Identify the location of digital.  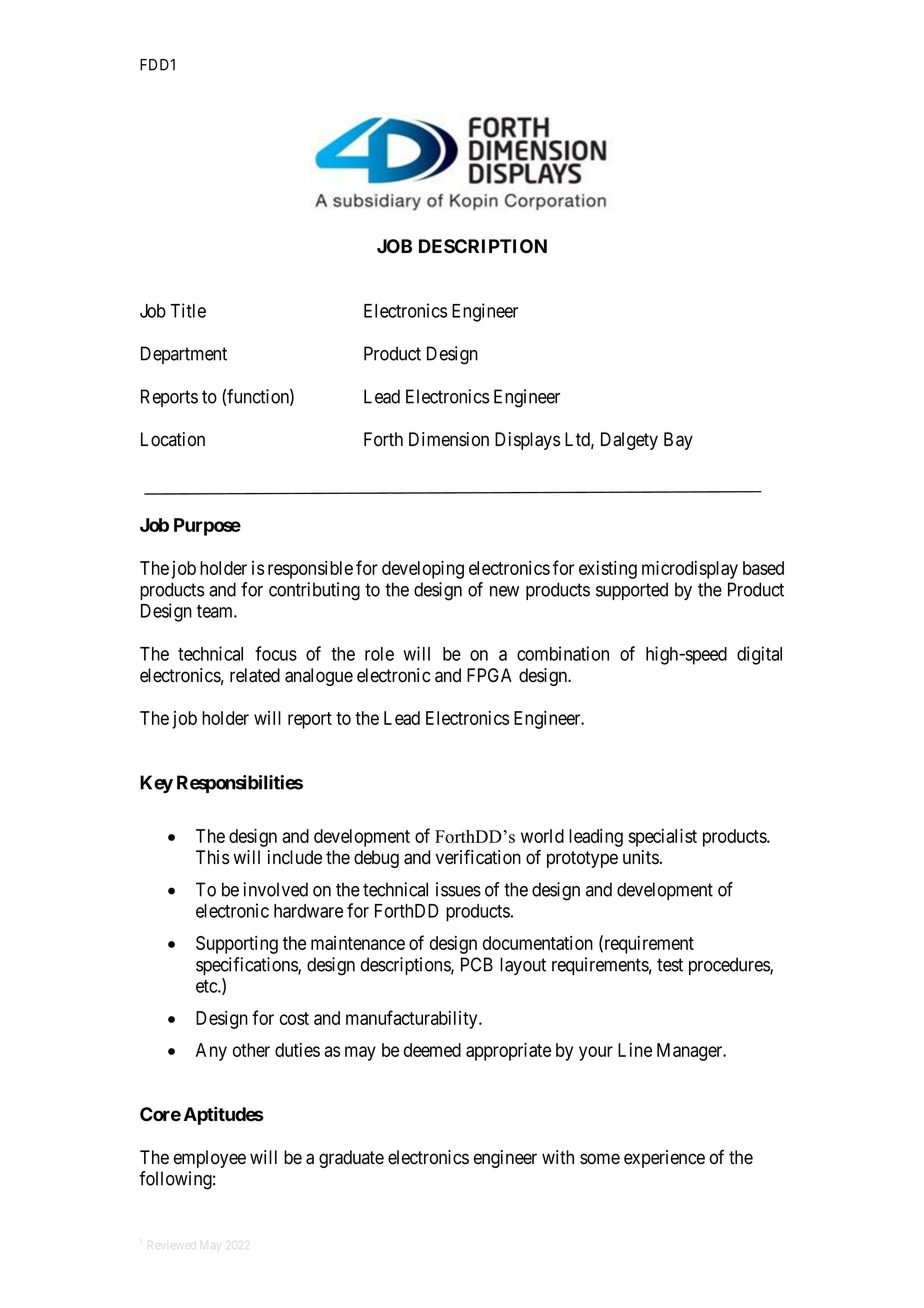
(759, 655).
